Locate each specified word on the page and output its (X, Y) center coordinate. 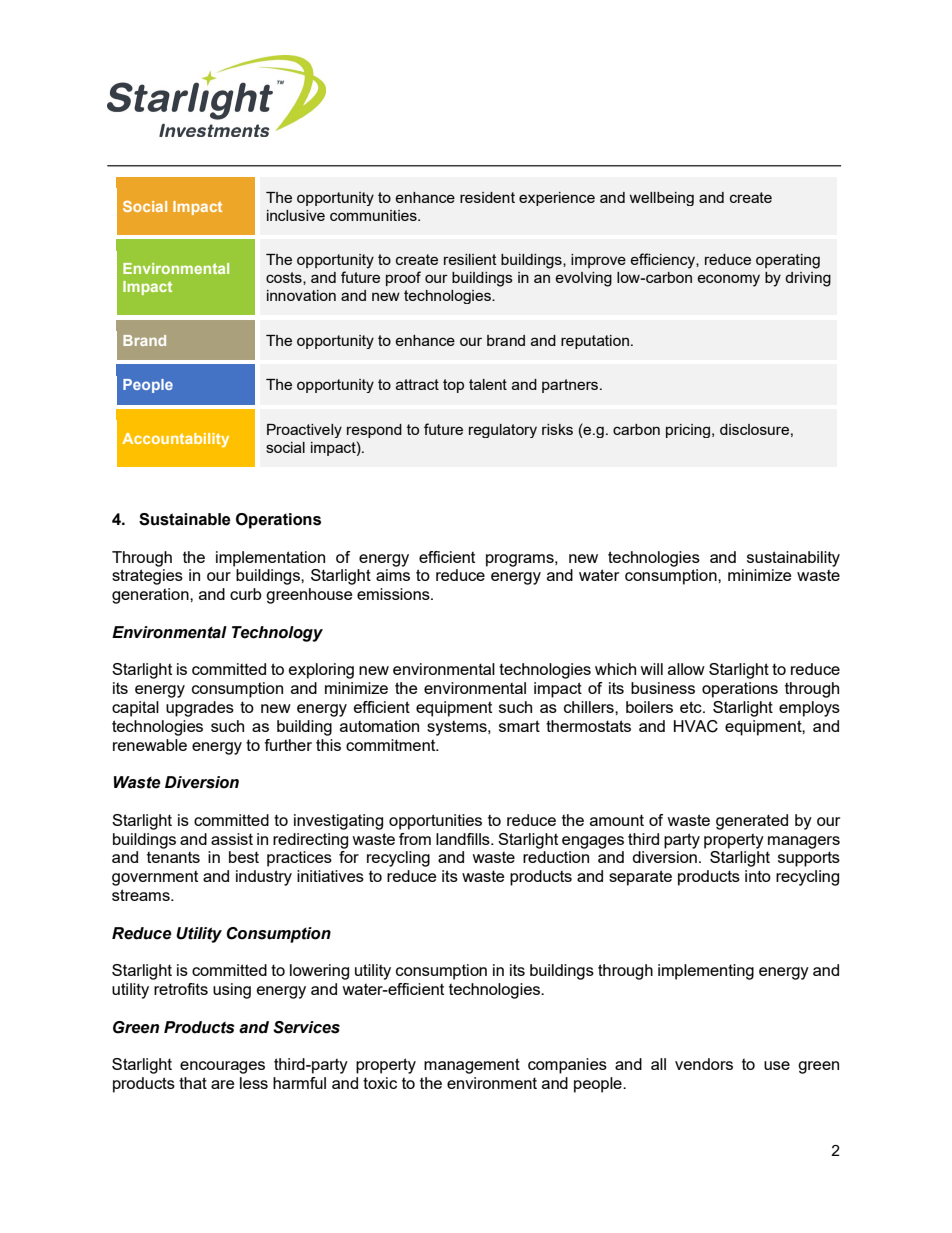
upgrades (200, 709)
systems (458, 728)
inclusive (296, 215)
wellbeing (662, 199)
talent (488, 384)
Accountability (175, 440)
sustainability (793, 559)
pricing (688, 431)
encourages (222, 1067)
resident (487, 197)
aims (393, 575)
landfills (464, 839)
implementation (270, 559)
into (758, 876)
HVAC (696, 726)
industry (264, 878)
